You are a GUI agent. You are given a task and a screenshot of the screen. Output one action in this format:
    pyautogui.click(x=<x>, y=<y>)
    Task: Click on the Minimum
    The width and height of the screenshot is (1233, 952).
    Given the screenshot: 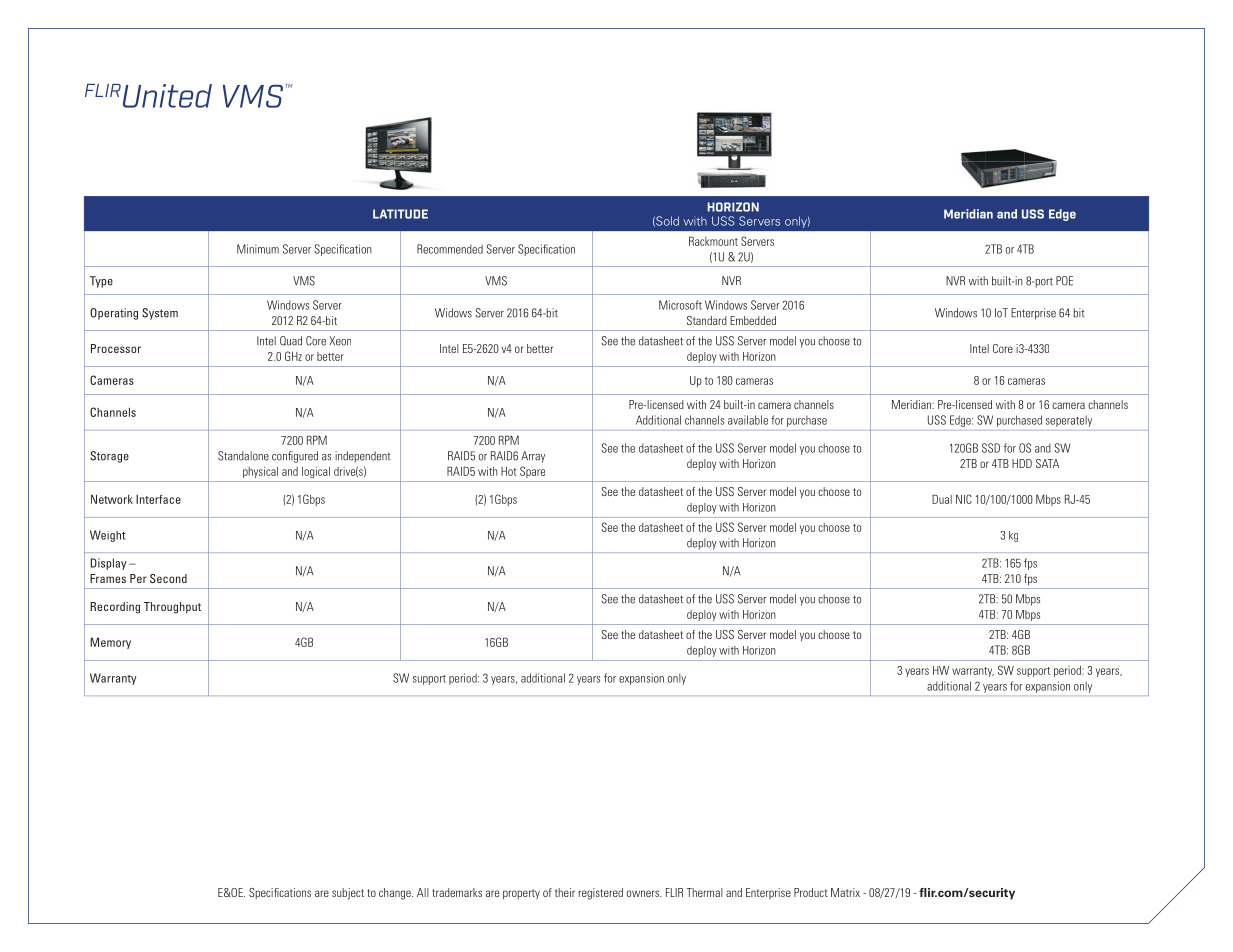 What is the action you would take?
    pyautogui.click(x=258, y=249)
